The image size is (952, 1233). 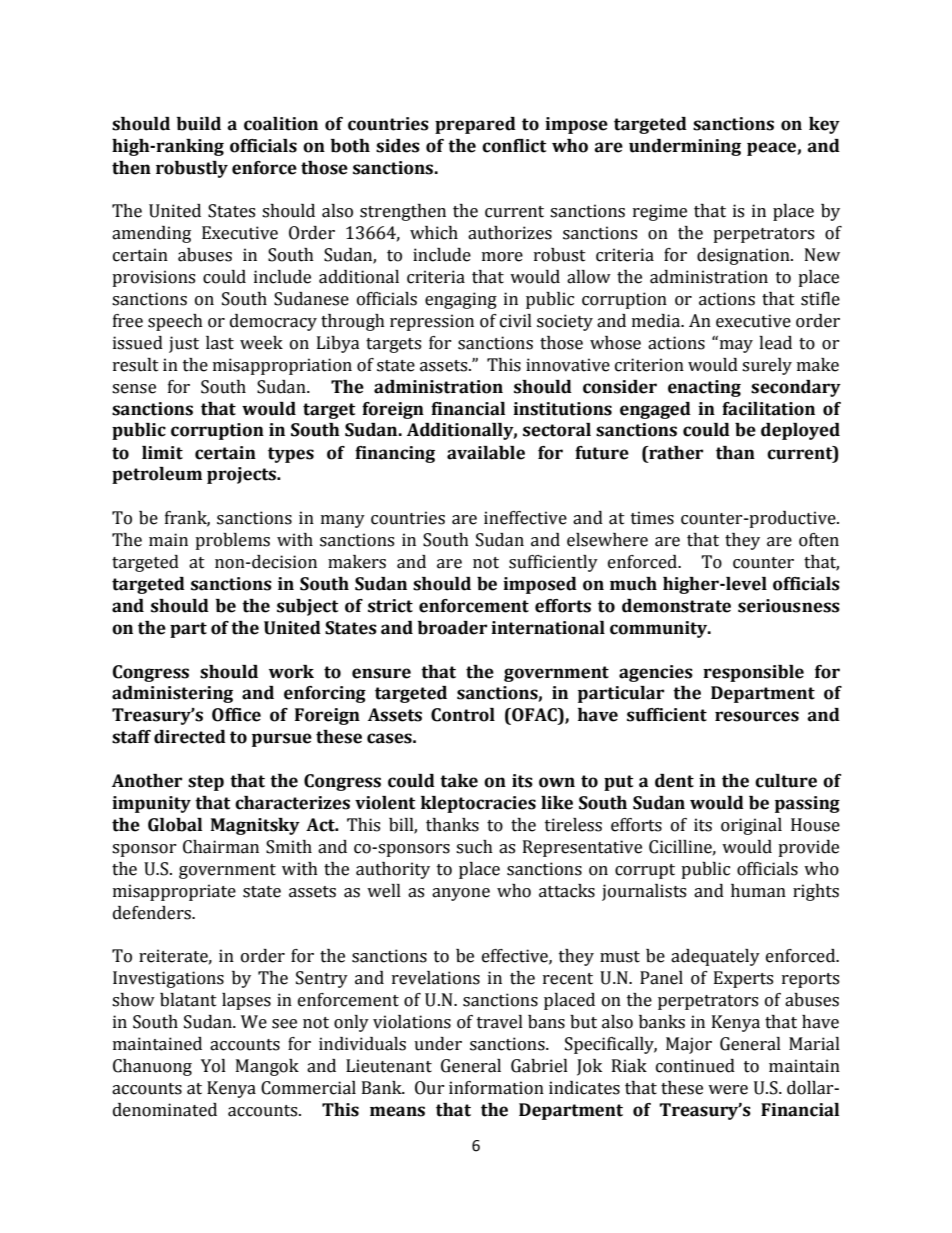 What do you see at coordinates (514, 146) in the image?
I see `conflict` at bounding box center [514, 146].
